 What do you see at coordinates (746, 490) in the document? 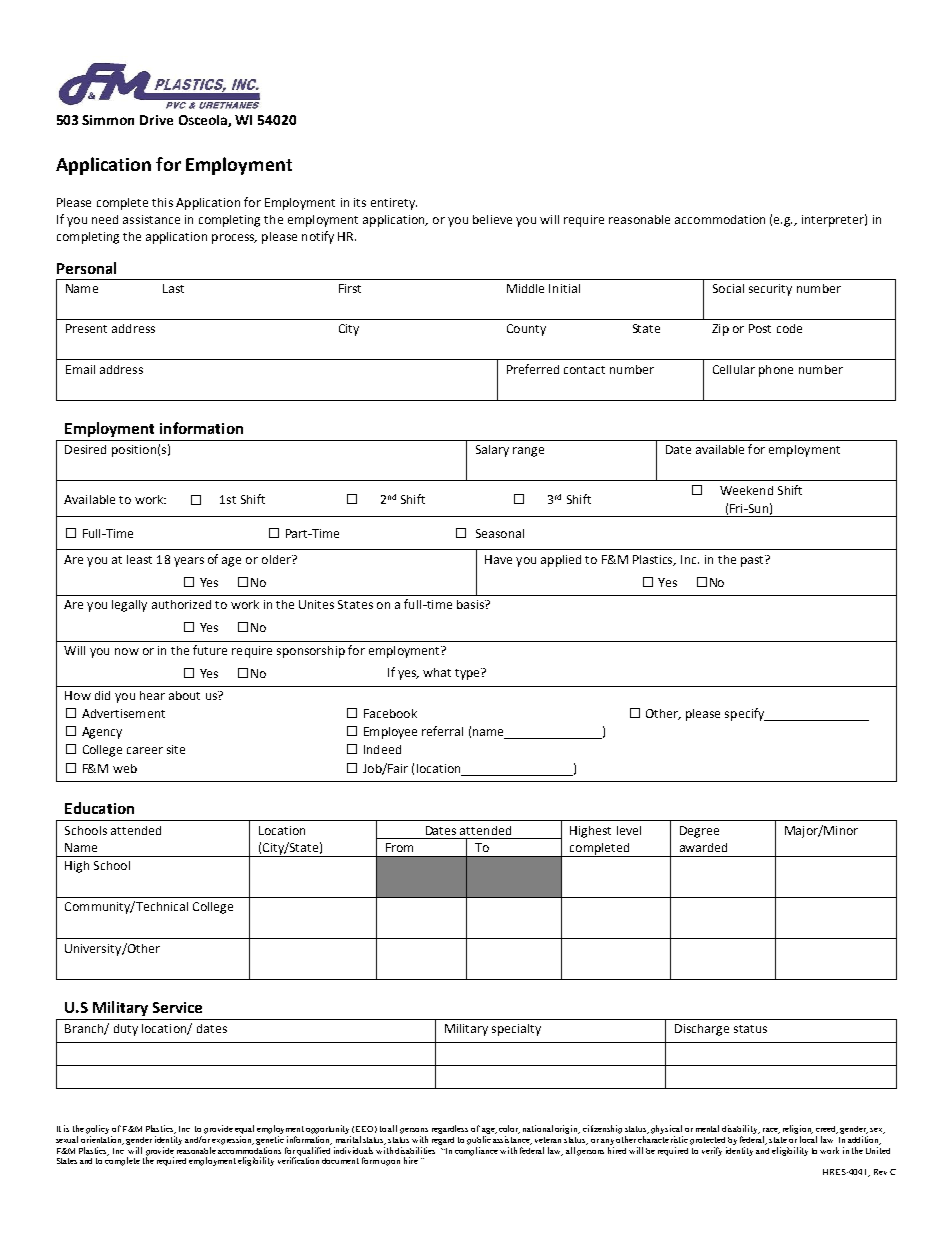
I see `Weekend` at bounding box center [746, 490].
